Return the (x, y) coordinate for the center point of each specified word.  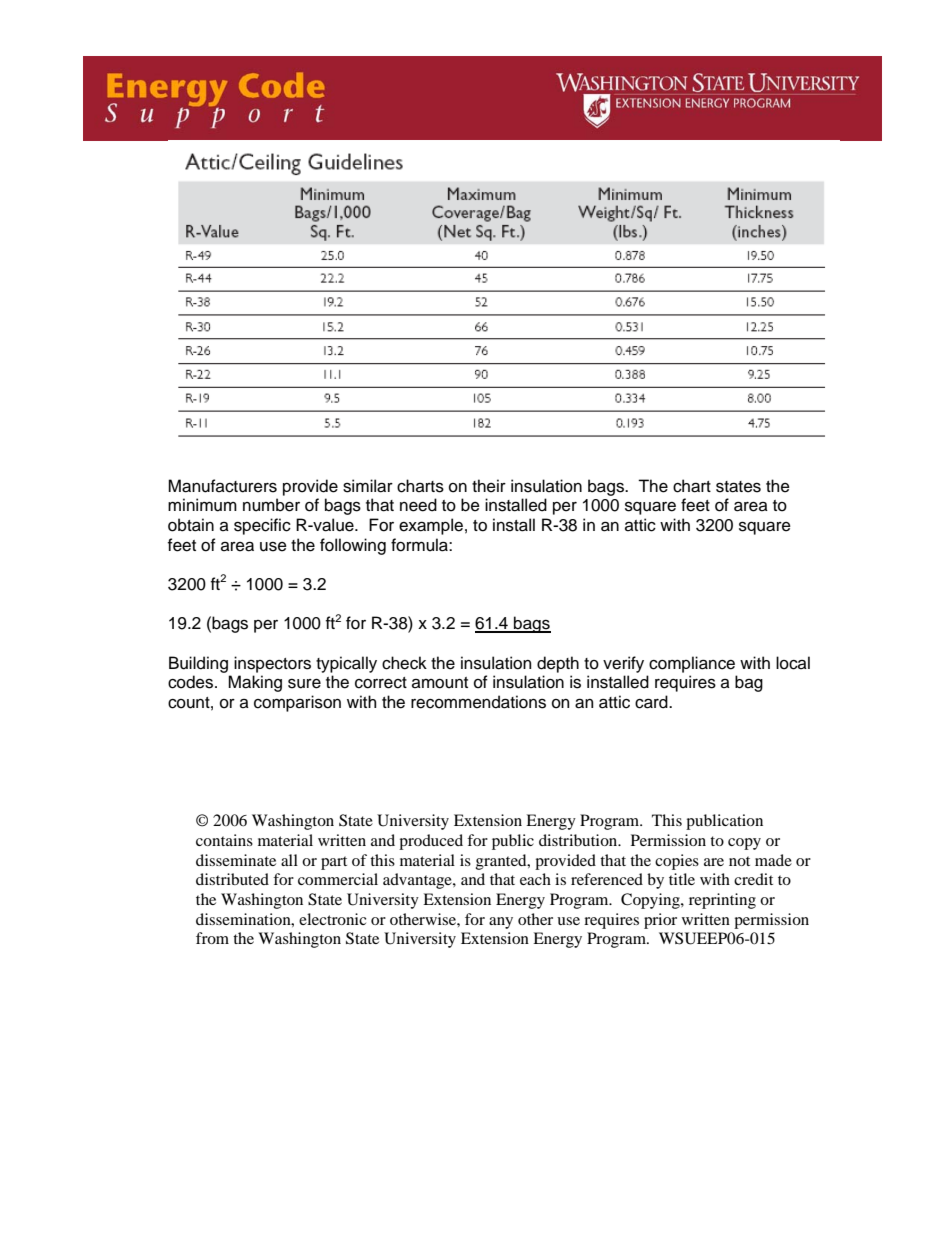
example (431, 526)
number (271, 505)
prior (660, 921)
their (489, 486)
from (212, 938)
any (501, 923)
